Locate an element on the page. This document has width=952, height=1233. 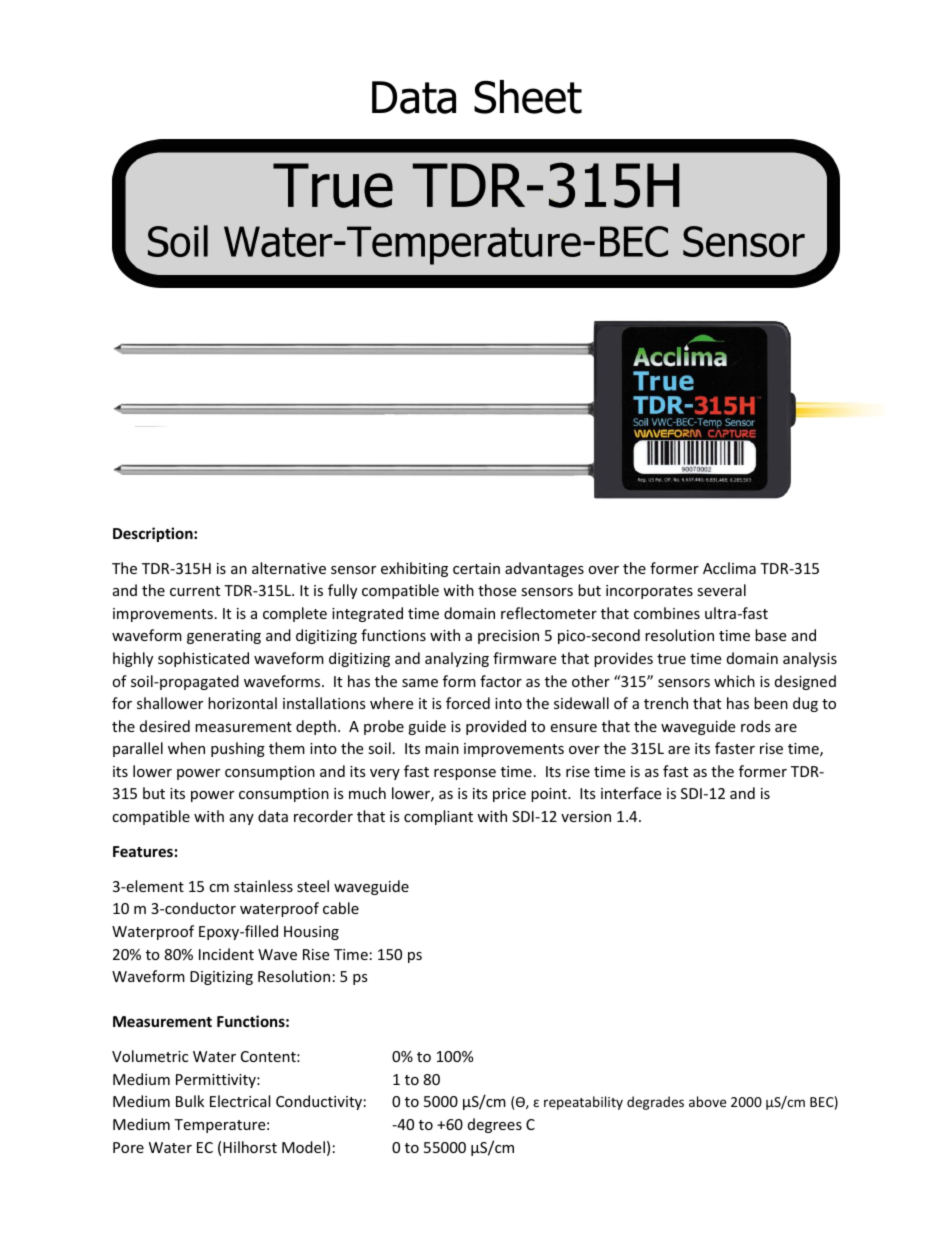
several is located at coordinates (721, 590).
